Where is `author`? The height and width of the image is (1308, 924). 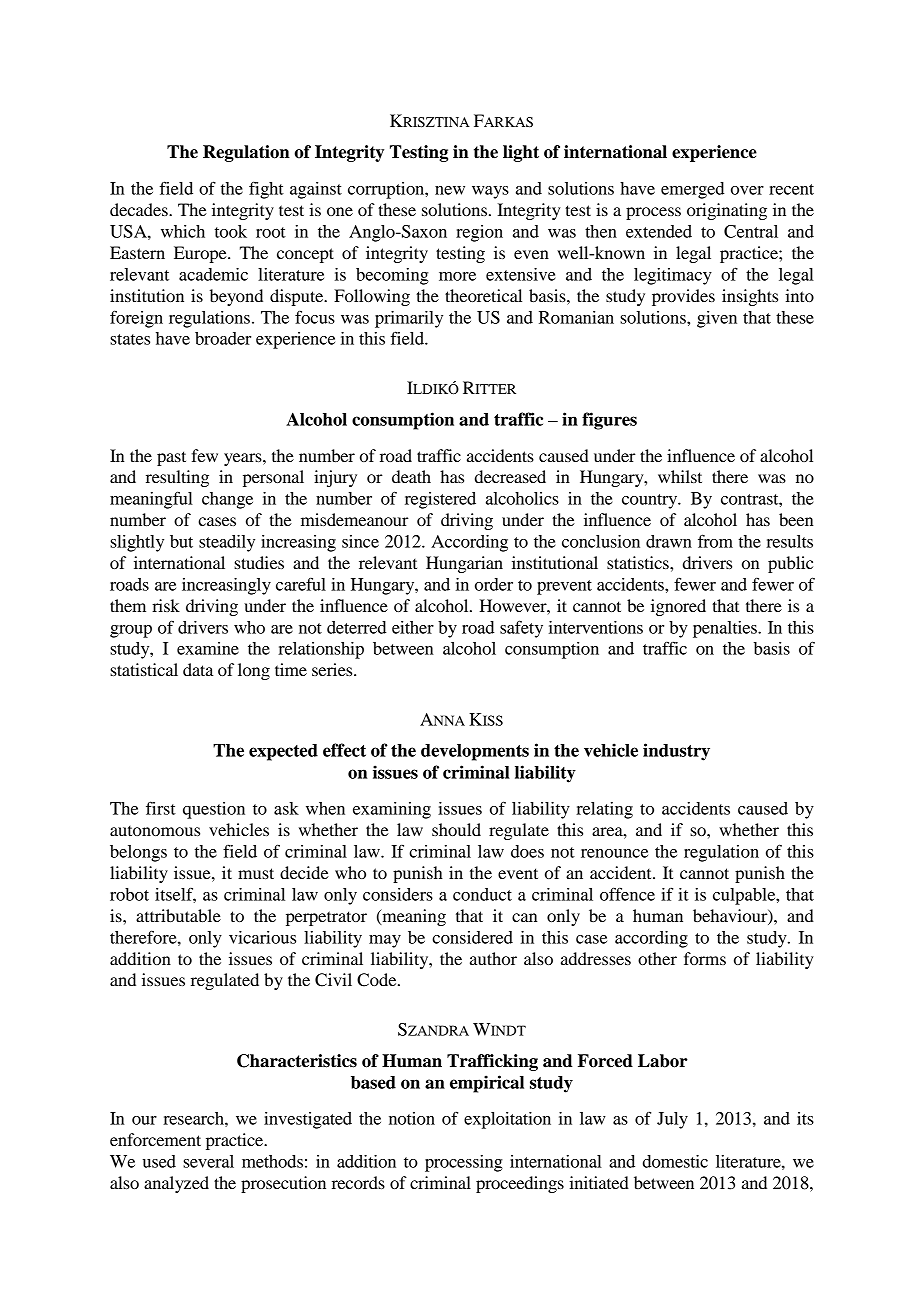 author is located at coordinates (493, 958).
